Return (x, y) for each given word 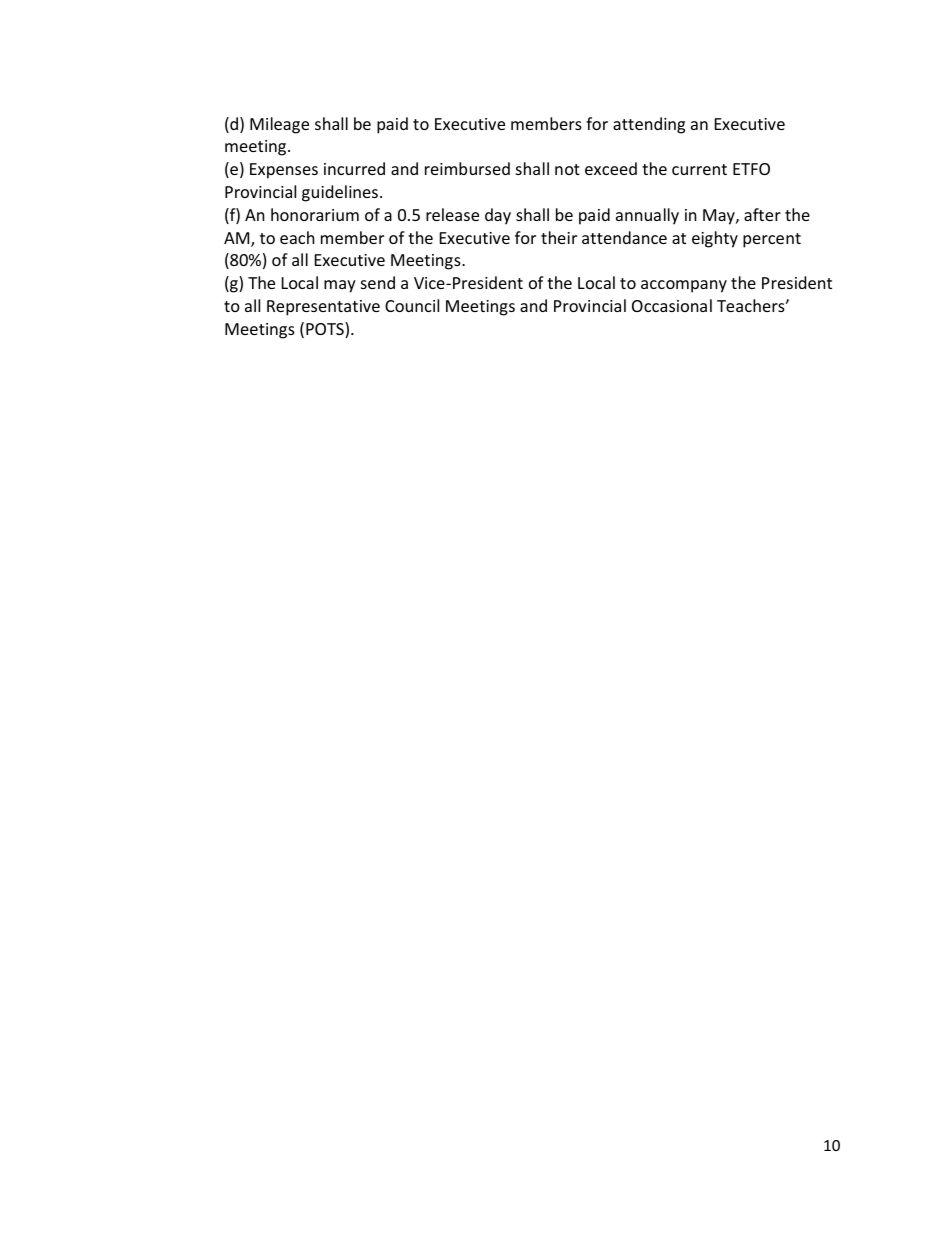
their (559, 237)
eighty (715, 239)
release (452, 214)
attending (649, 125)
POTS (326, 330)
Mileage (279, 125)
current (699, 169)
